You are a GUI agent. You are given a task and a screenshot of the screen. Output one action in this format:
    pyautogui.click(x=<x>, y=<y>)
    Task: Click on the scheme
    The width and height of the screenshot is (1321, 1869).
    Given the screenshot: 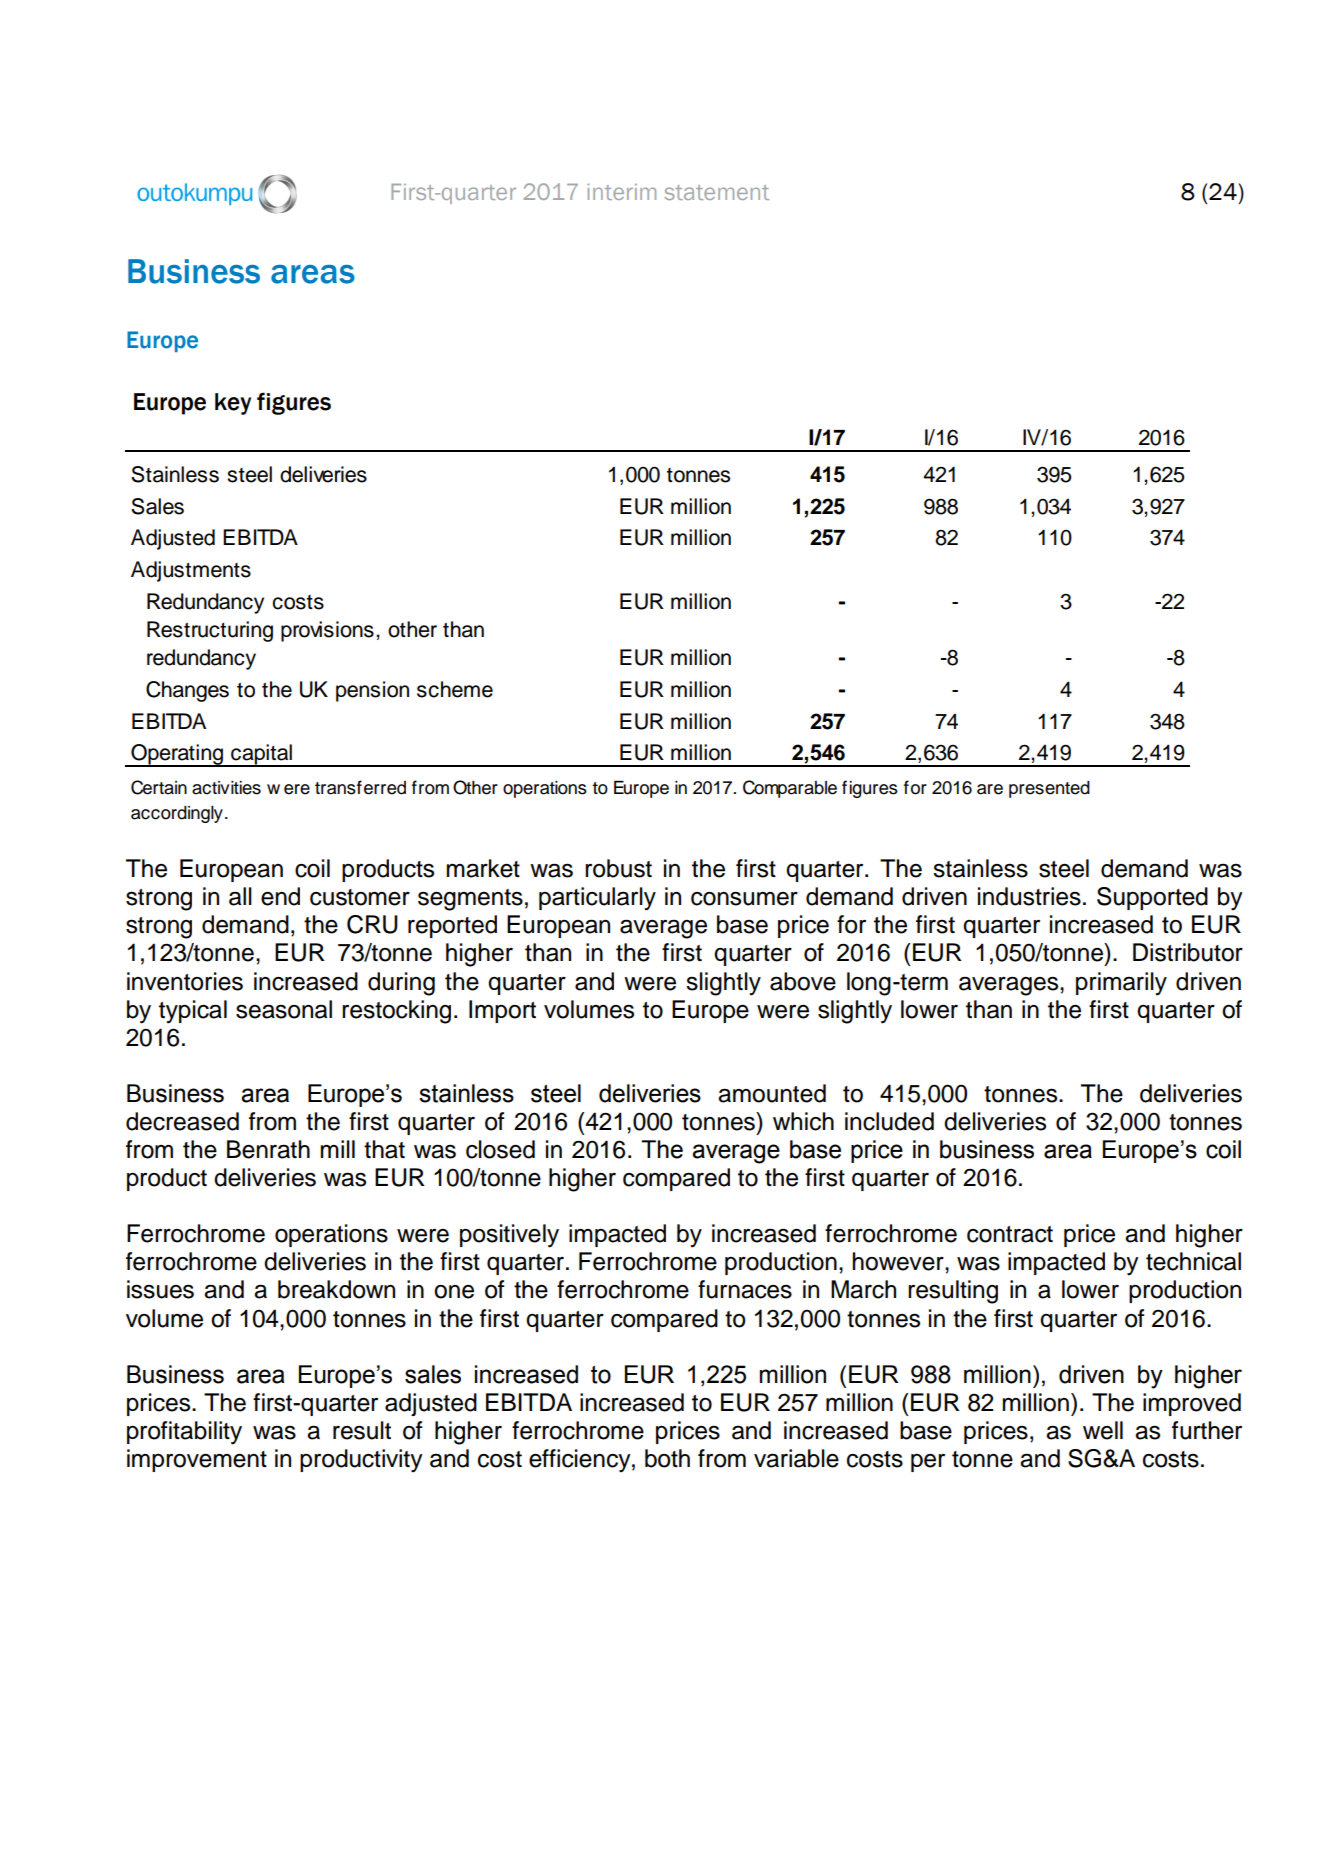 What is the action you would take?
    pyautogui.click(x=455, y=689)
